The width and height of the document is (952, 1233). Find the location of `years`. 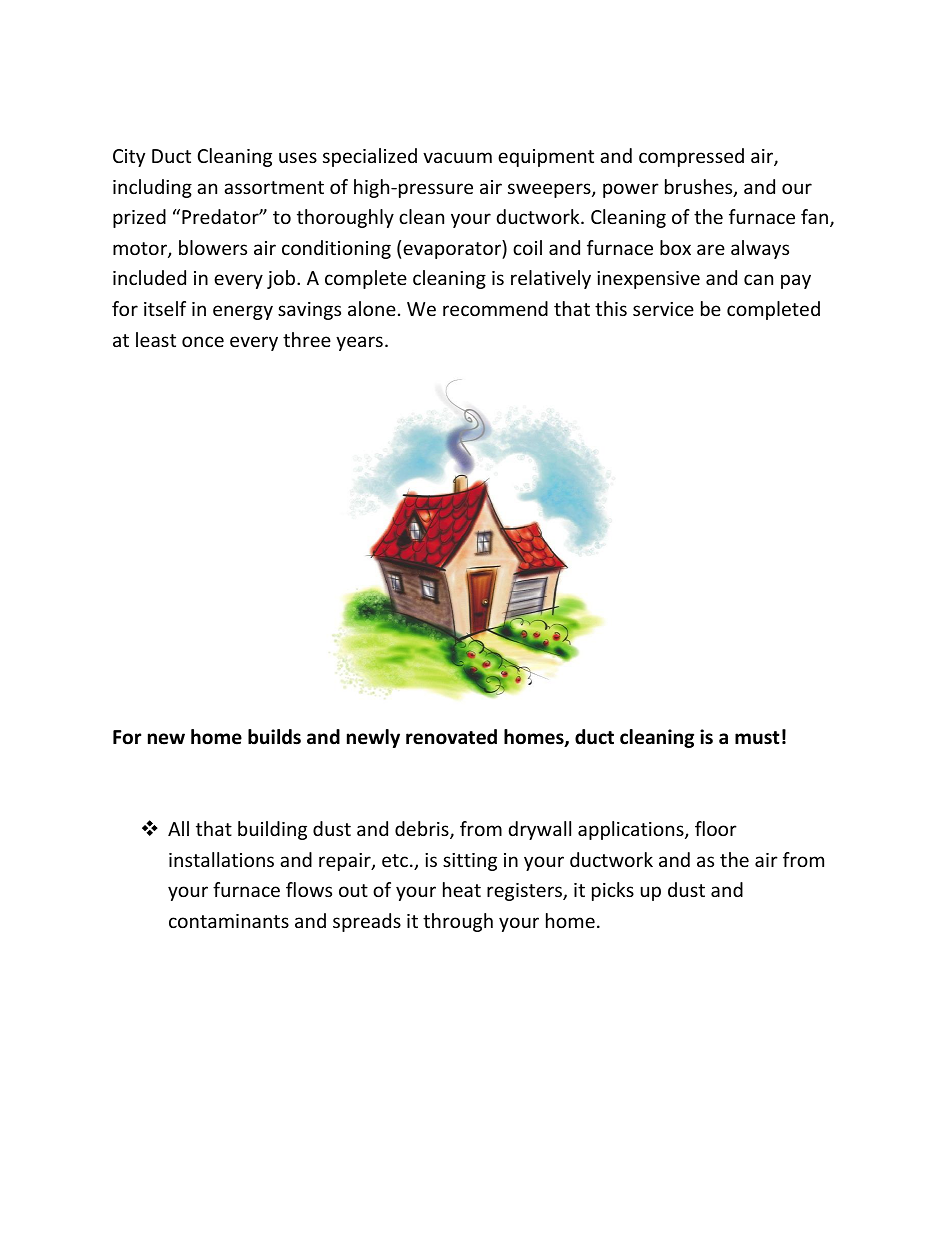

years is located at coordinates (359, 343).
